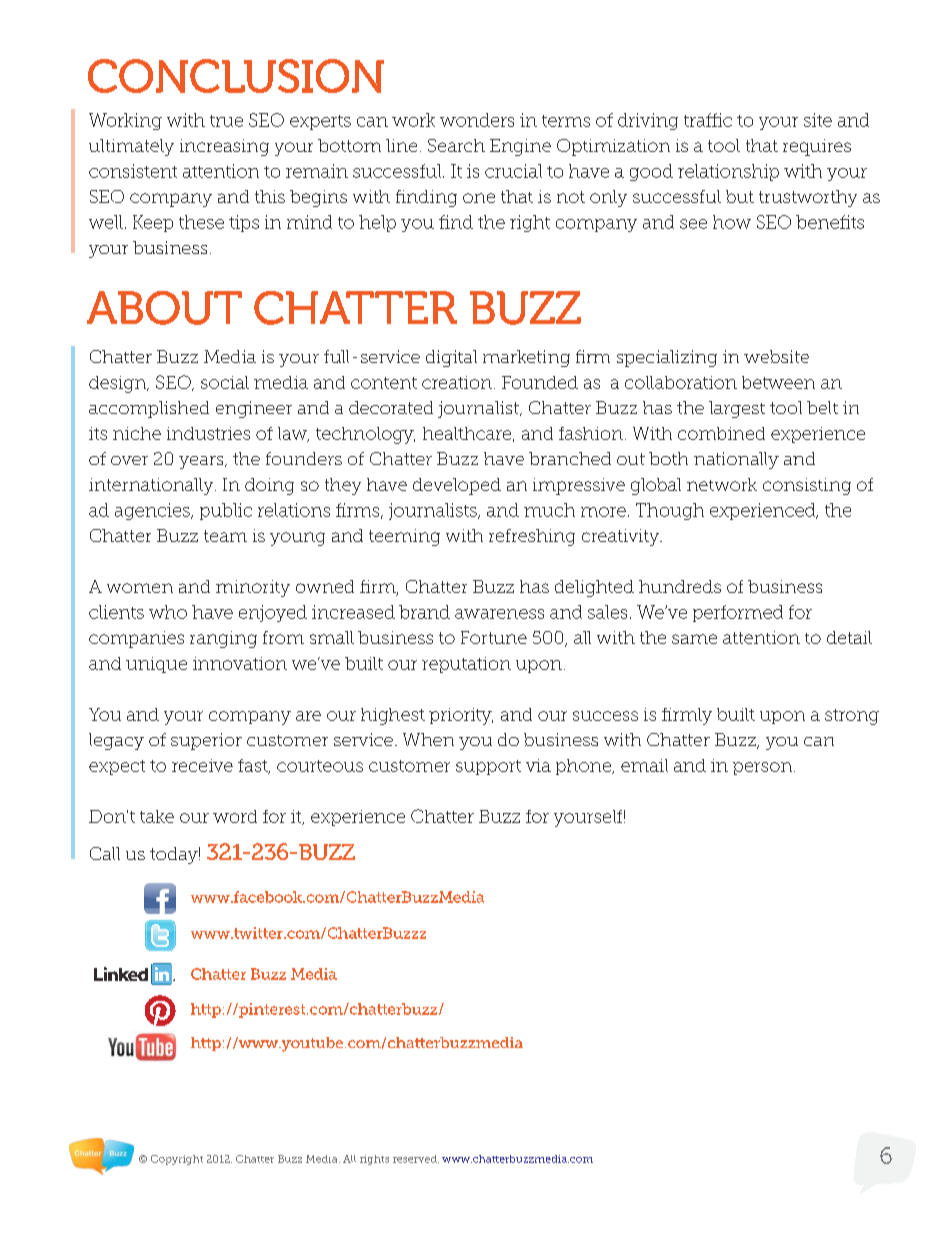  Describe the element at coordinates (721, 433) in the image. I see `combined` at that location.
